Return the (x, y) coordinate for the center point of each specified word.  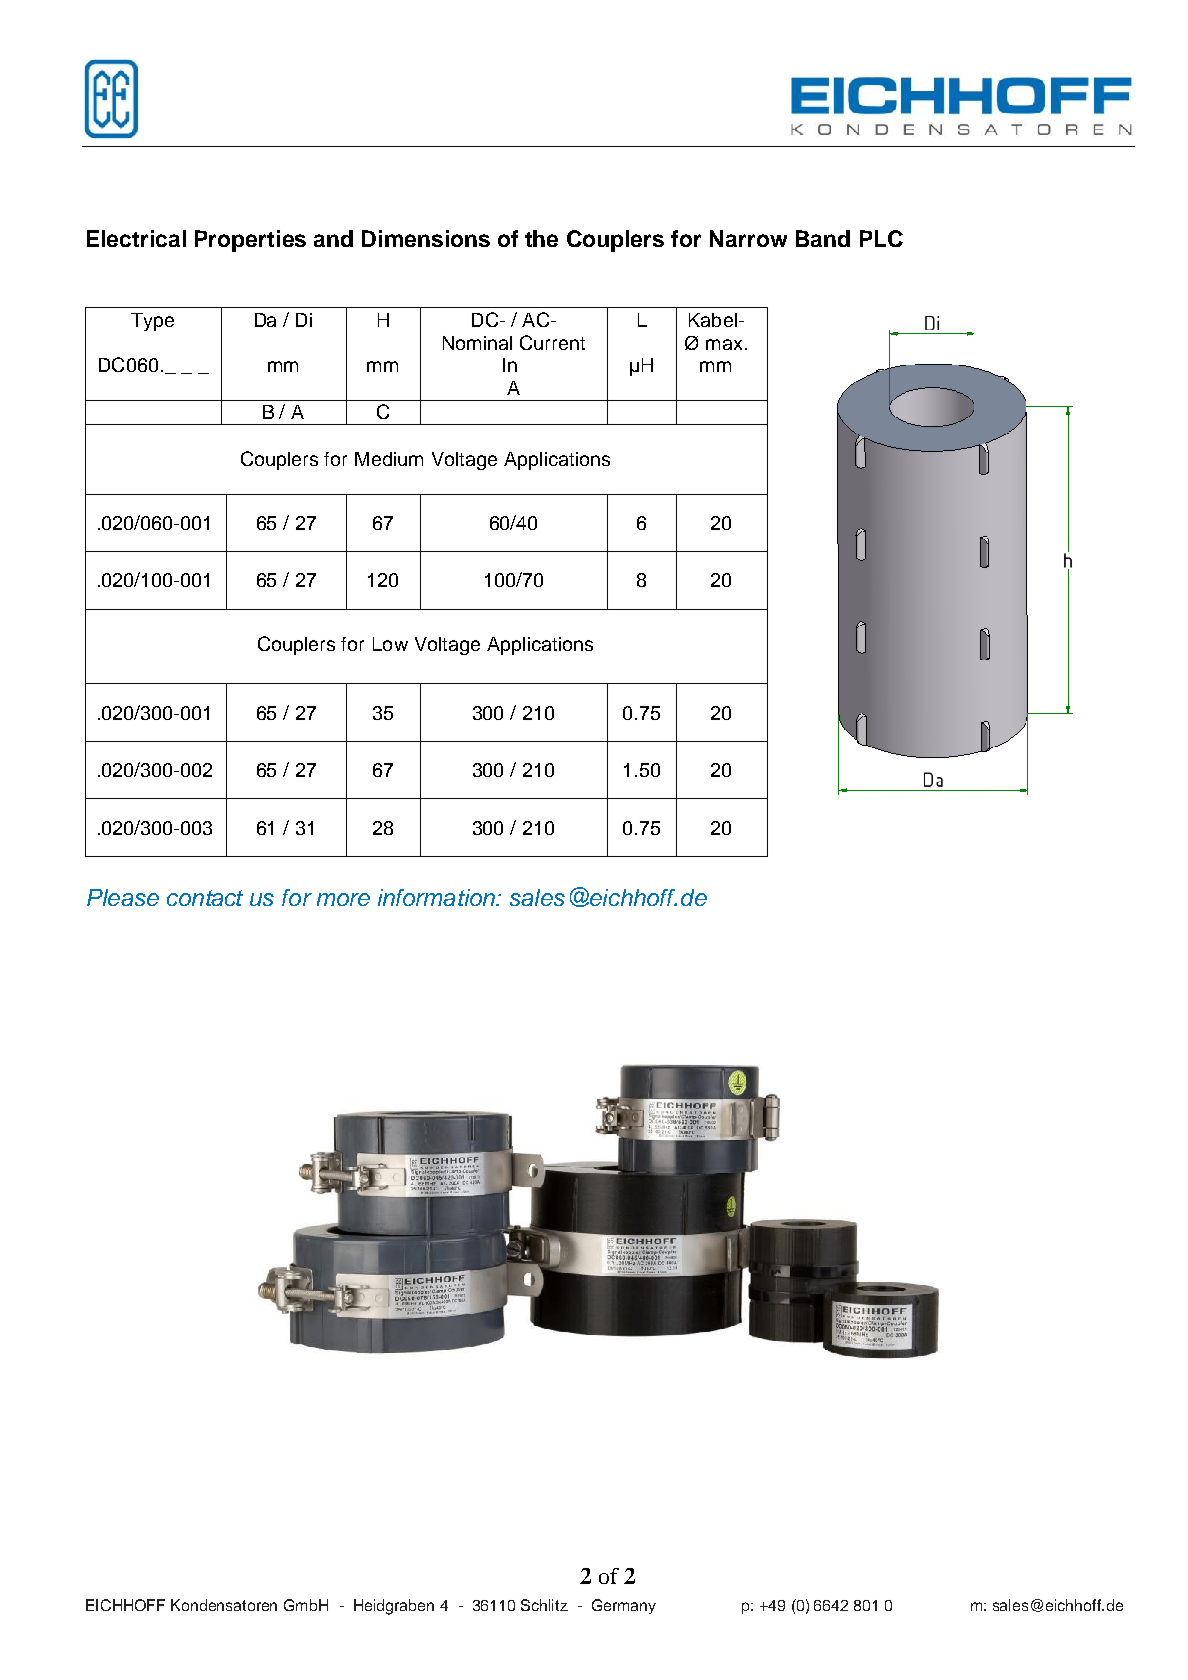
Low (390, 644)
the (541, 238)
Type (152, 322)
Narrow (748, 238)
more (343, 899)
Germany (624, 1606)
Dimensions (426, 238)
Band (823, 238)
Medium (389, 459)
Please (123, 897)
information (437, 897)
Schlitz (544, 1605)
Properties (250, 241)
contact (205, 898)
